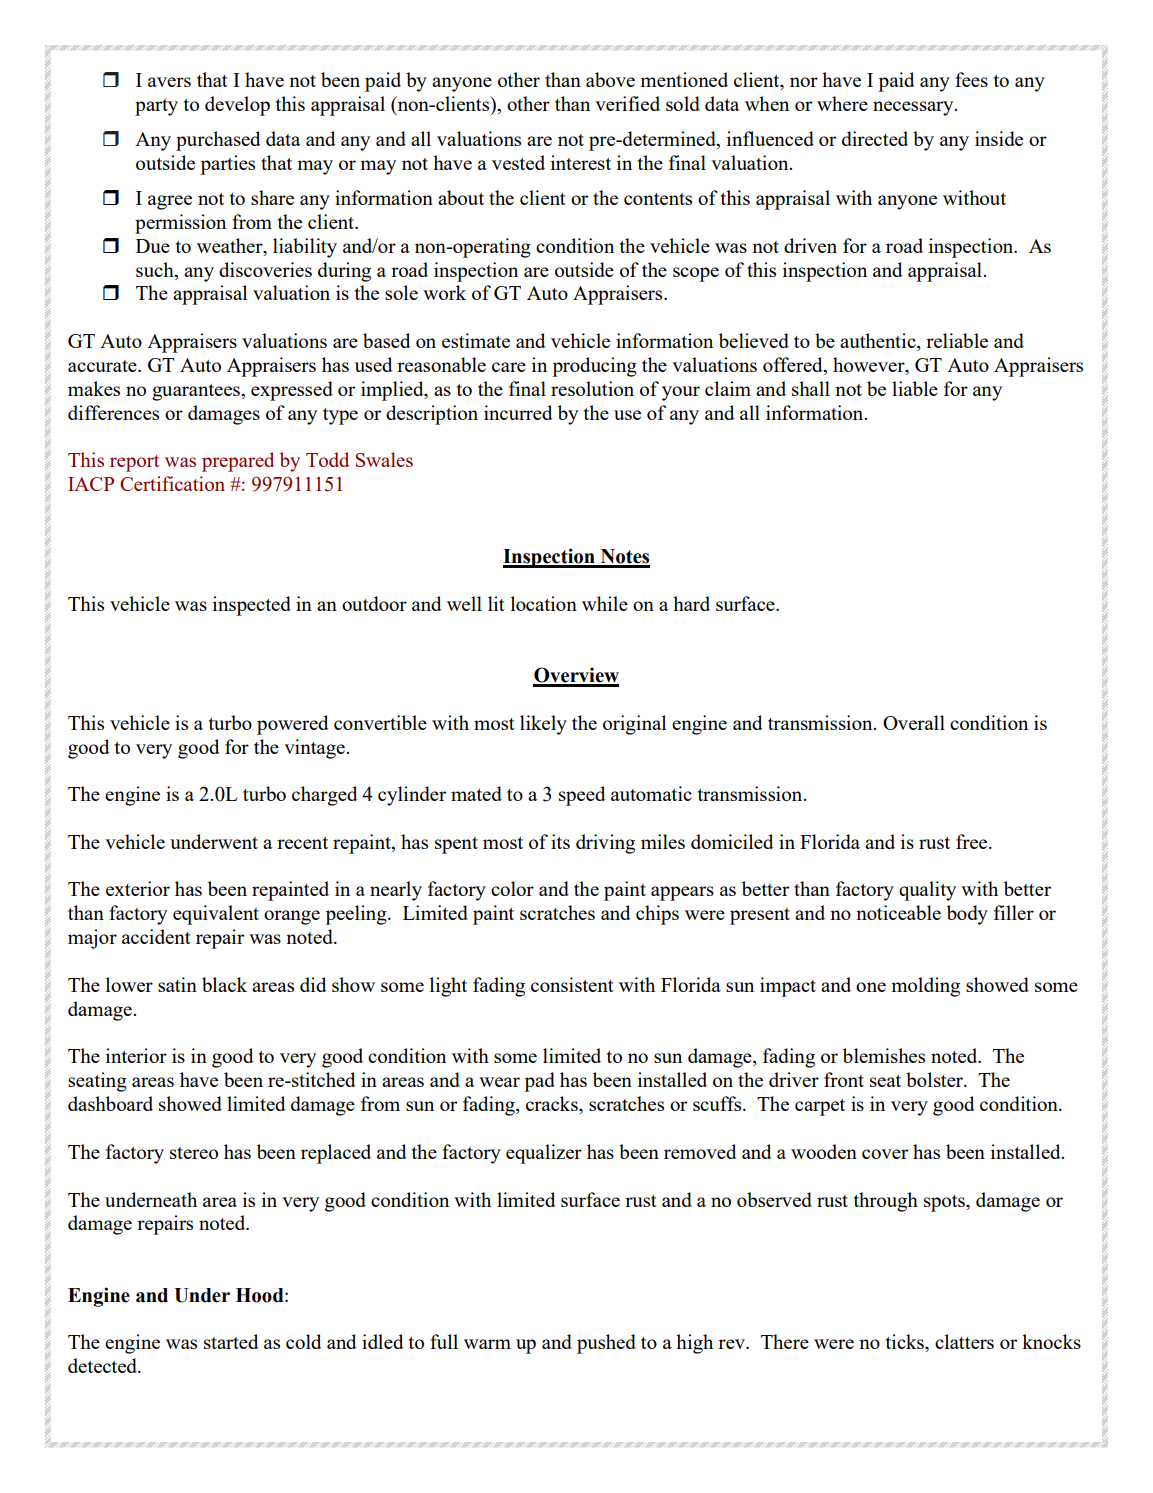 Image resolution: width=1153 pixels, height=1493 pixels. I want to click on necessary, so click(914, 108).
